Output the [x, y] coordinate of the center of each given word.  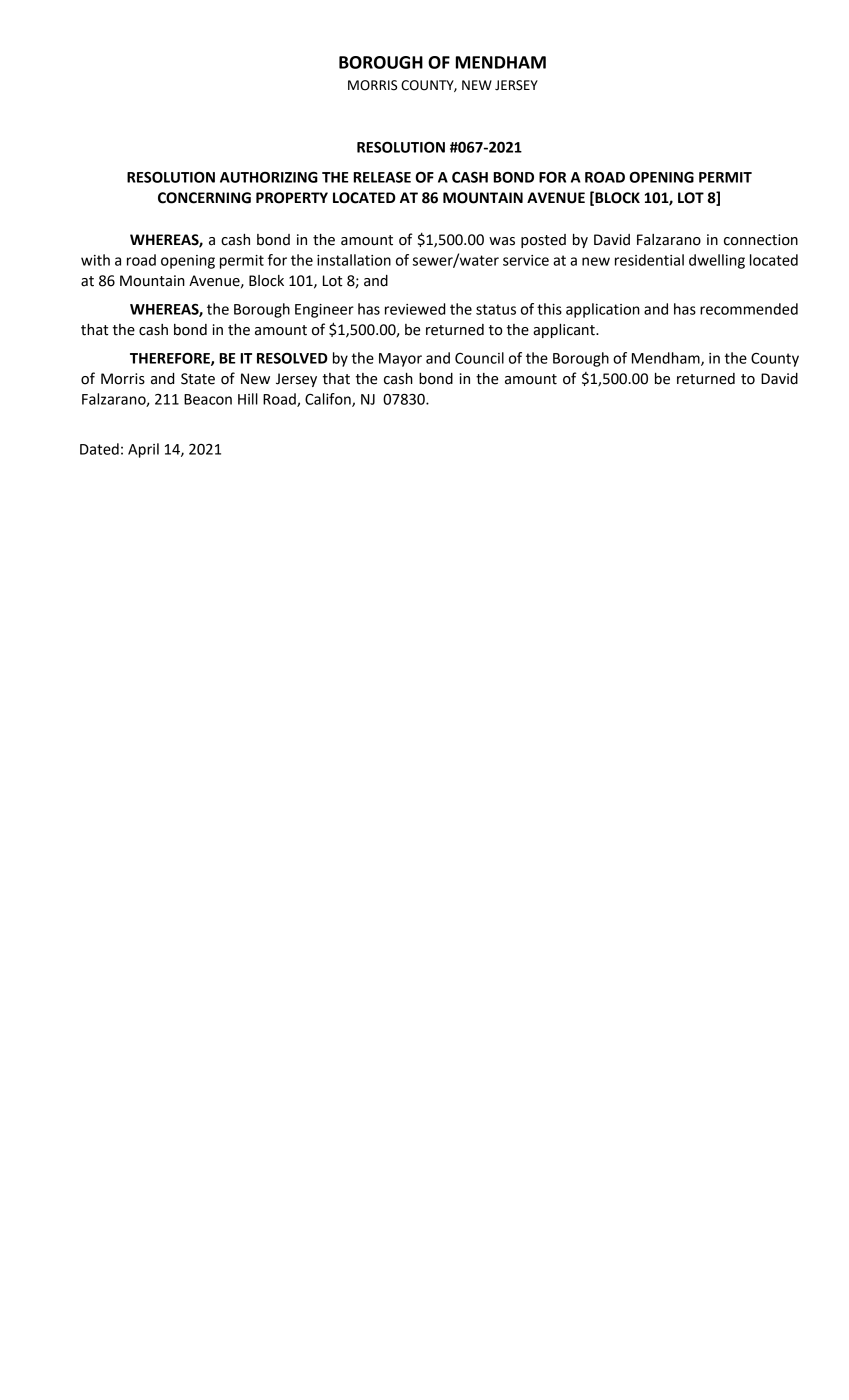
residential [649, 260]
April [143, 450]
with [95, 260]
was [502, 241]
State [198, 379]
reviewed [415, 309]
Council [479, 358]
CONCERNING [204, 198]
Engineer [324, 311]
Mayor [400, 360]
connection [761, 240]
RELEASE [382, 177]
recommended [749, 309]
